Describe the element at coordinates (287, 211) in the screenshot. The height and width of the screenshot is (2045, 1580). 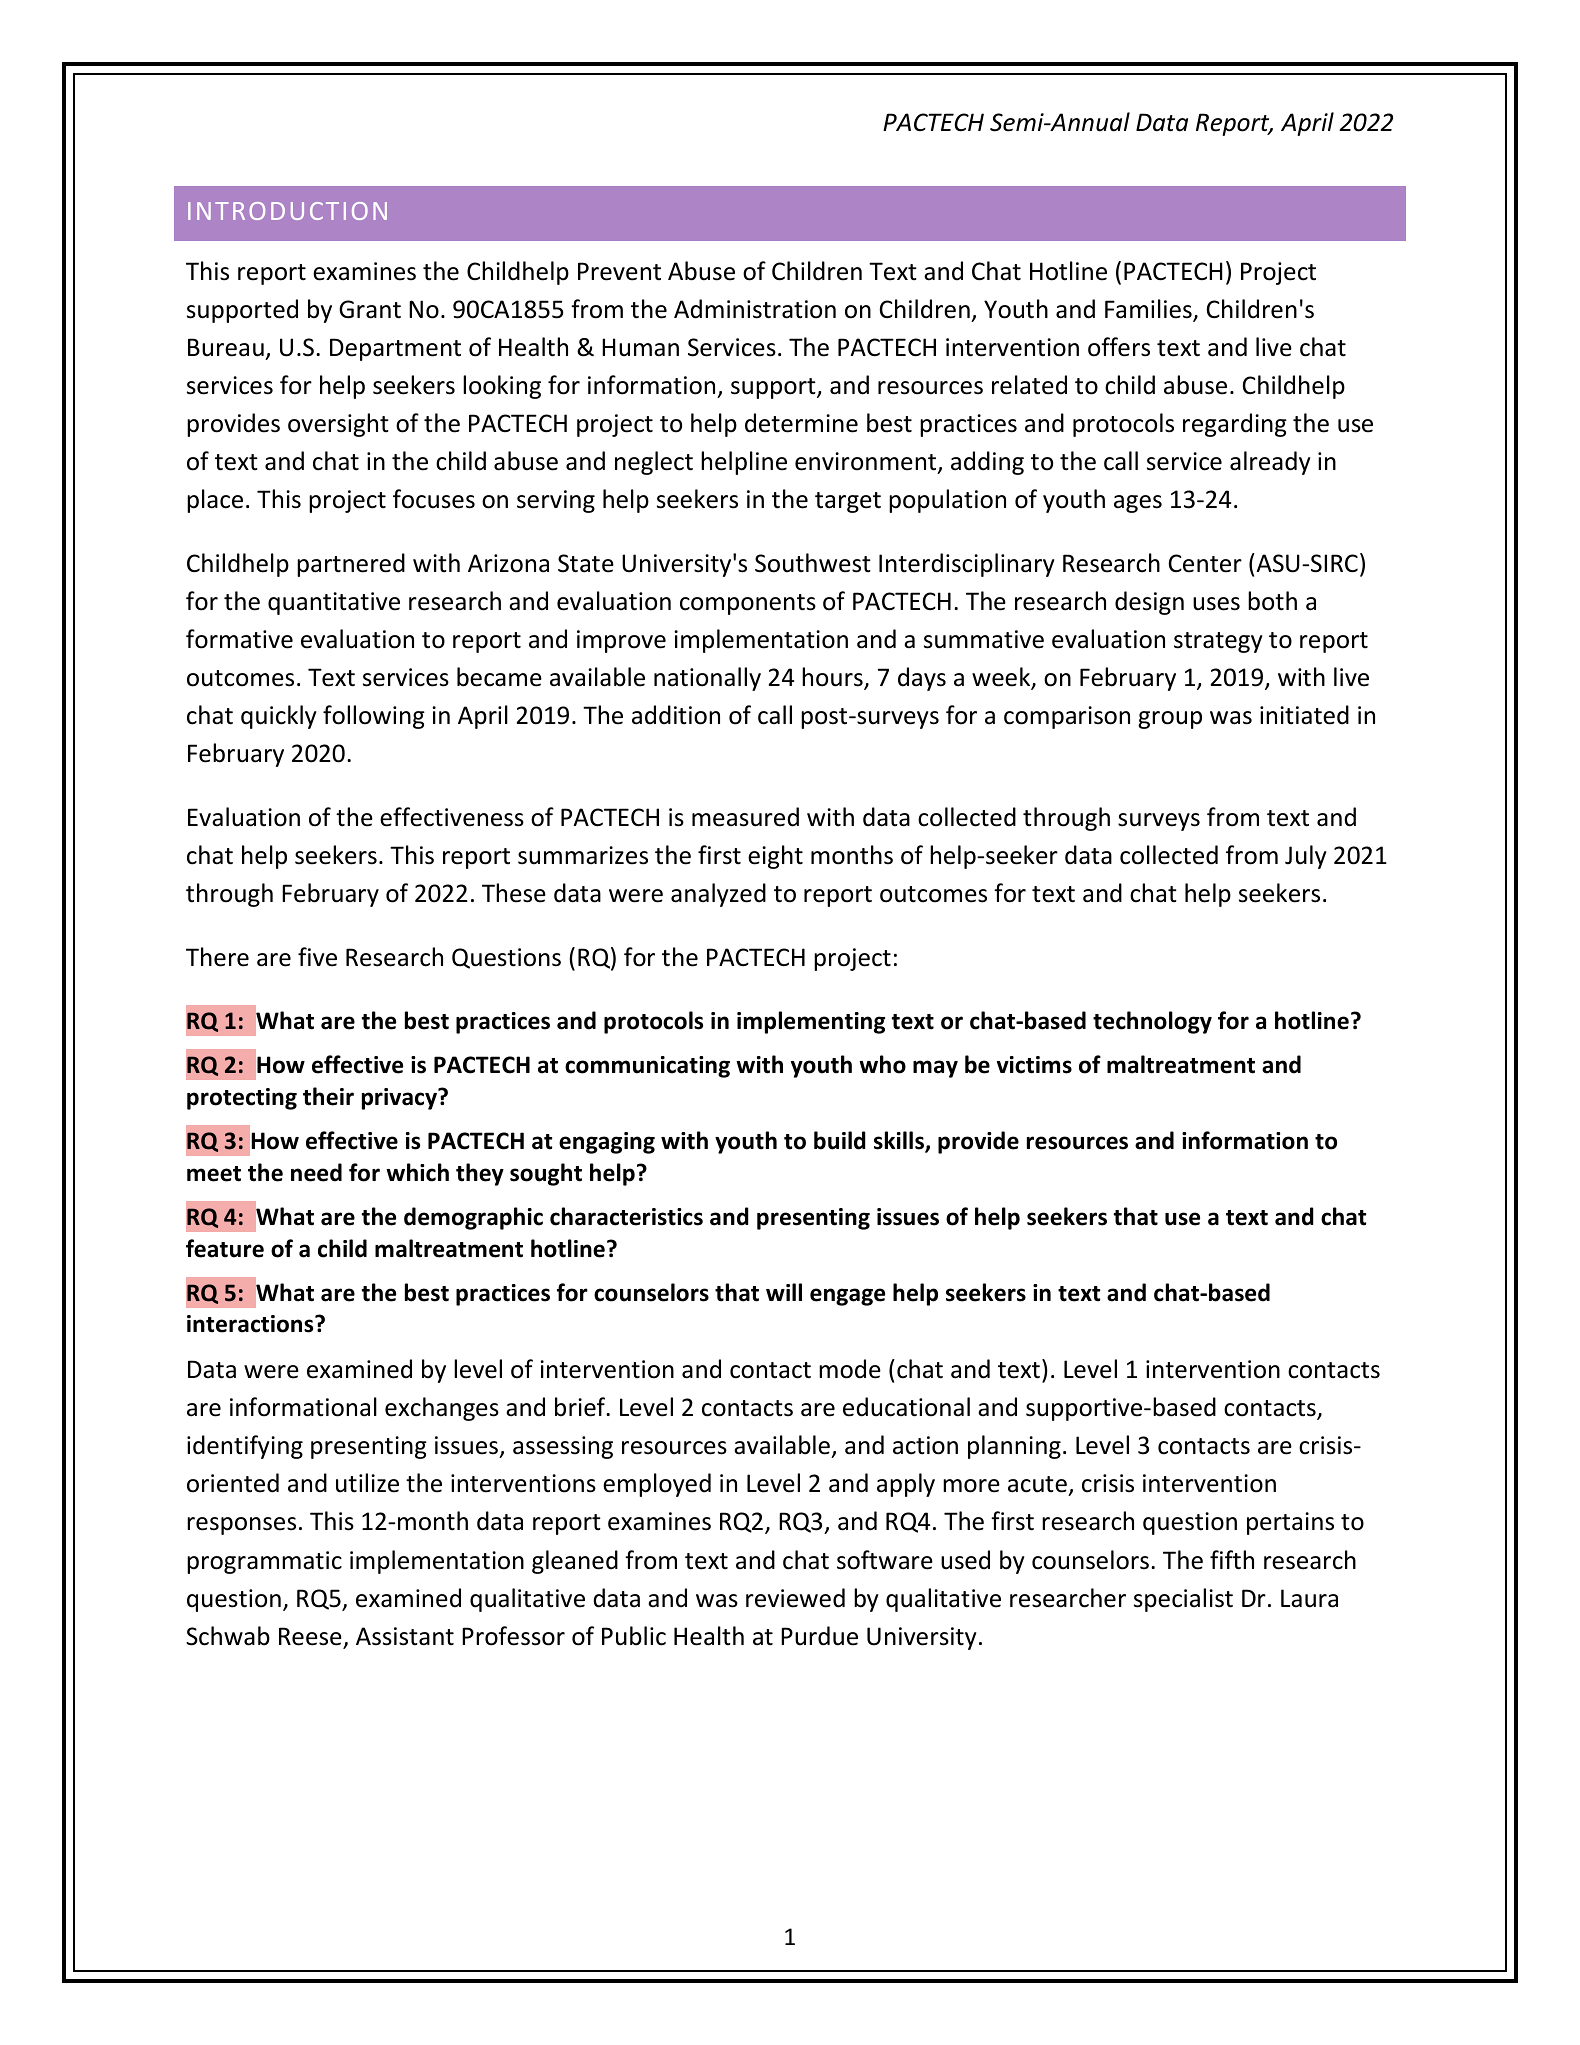
I see `INTRODUCTION` at that location.
